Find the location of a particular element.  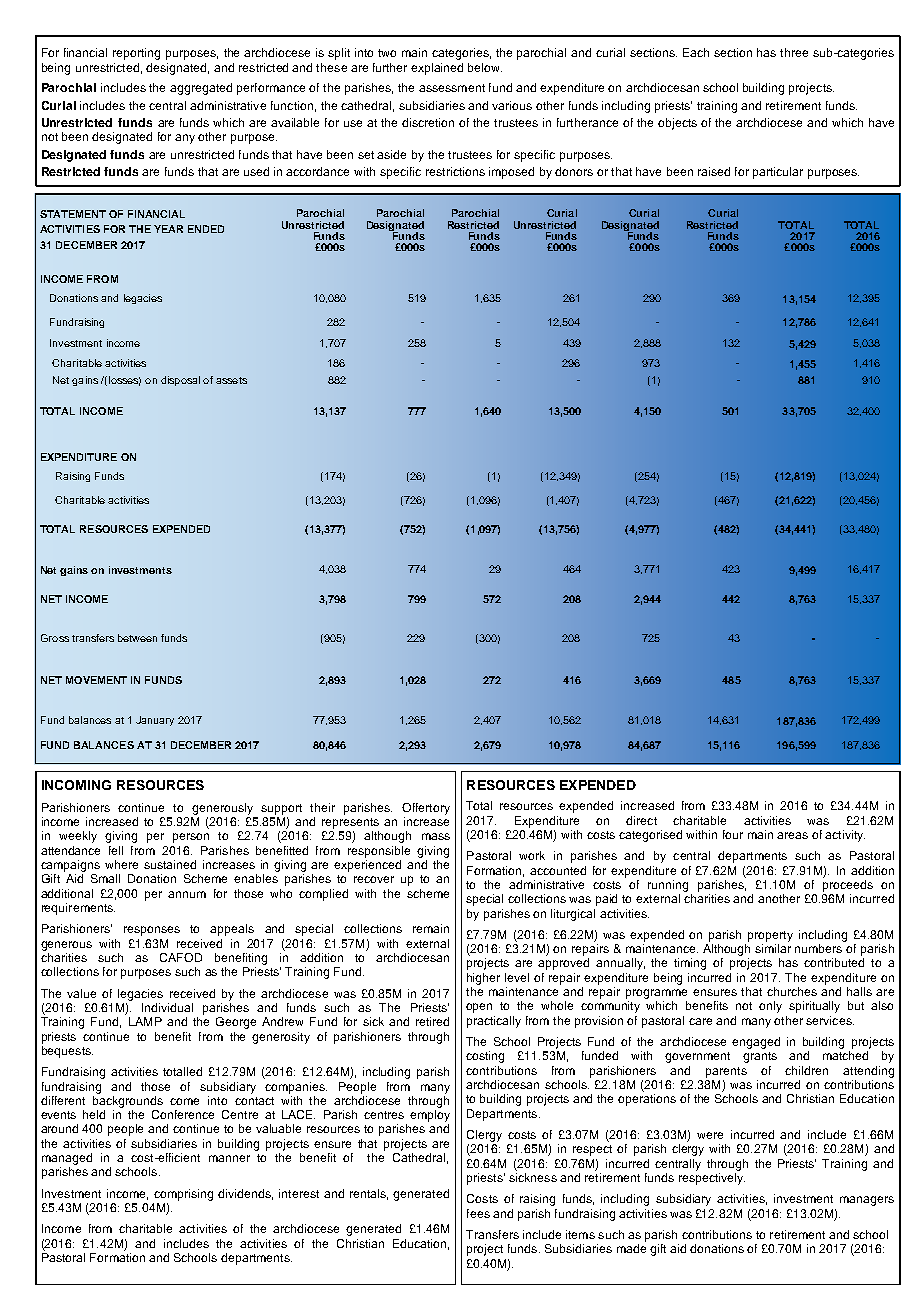

comprising is located at coordinates (183, 1195).
